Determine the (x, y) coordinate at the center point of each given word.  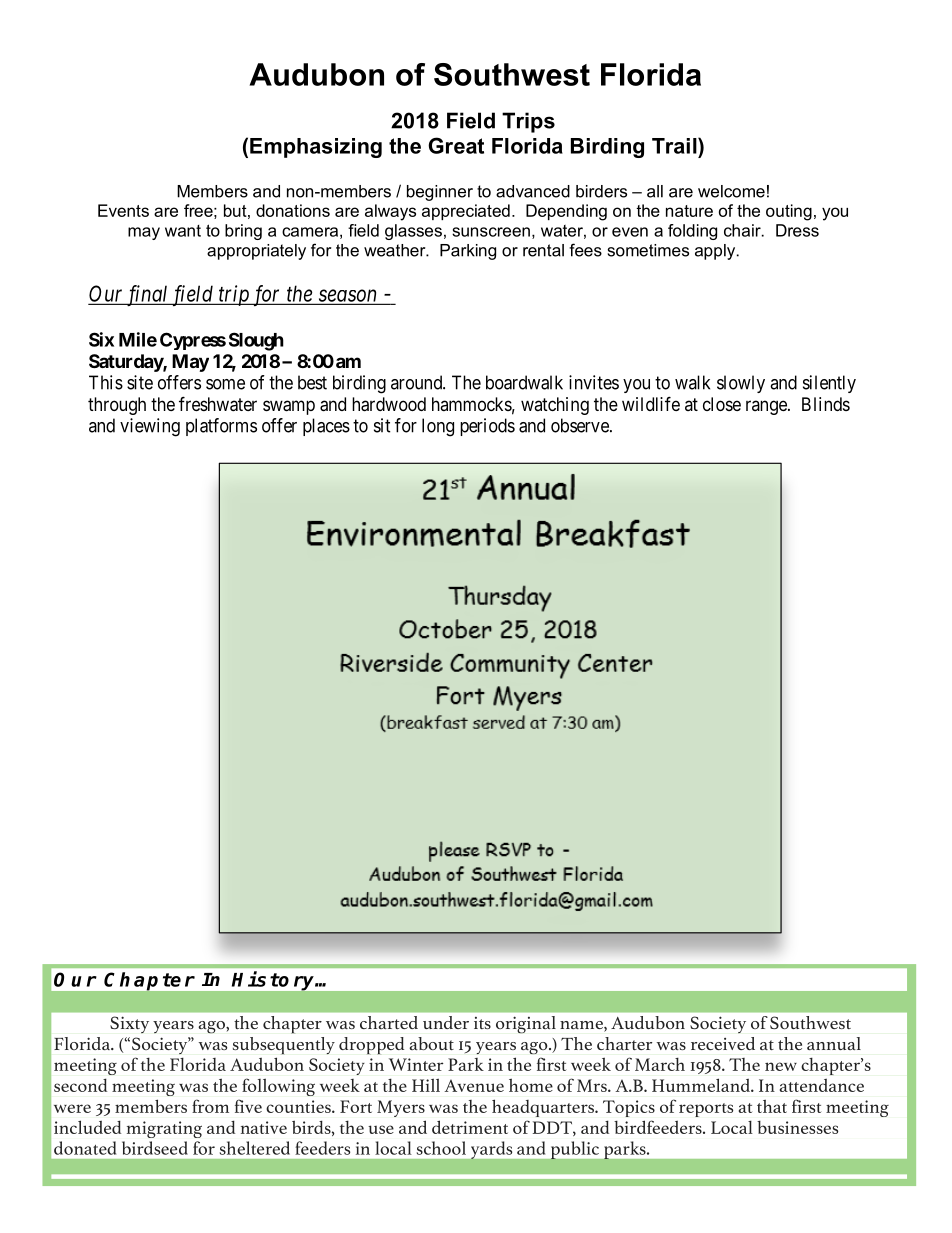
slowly (741, 384)
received (723, 1043)
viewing (150, 427)
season (348, 296)
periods (487, 427)
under (446, 1022)
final (147, 295)
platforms (221, 427)
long (438, 427)
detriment (470, 1127)
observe (581, 425)
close (722, 404)
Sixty (129, 1025)
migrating (164, 1129)
